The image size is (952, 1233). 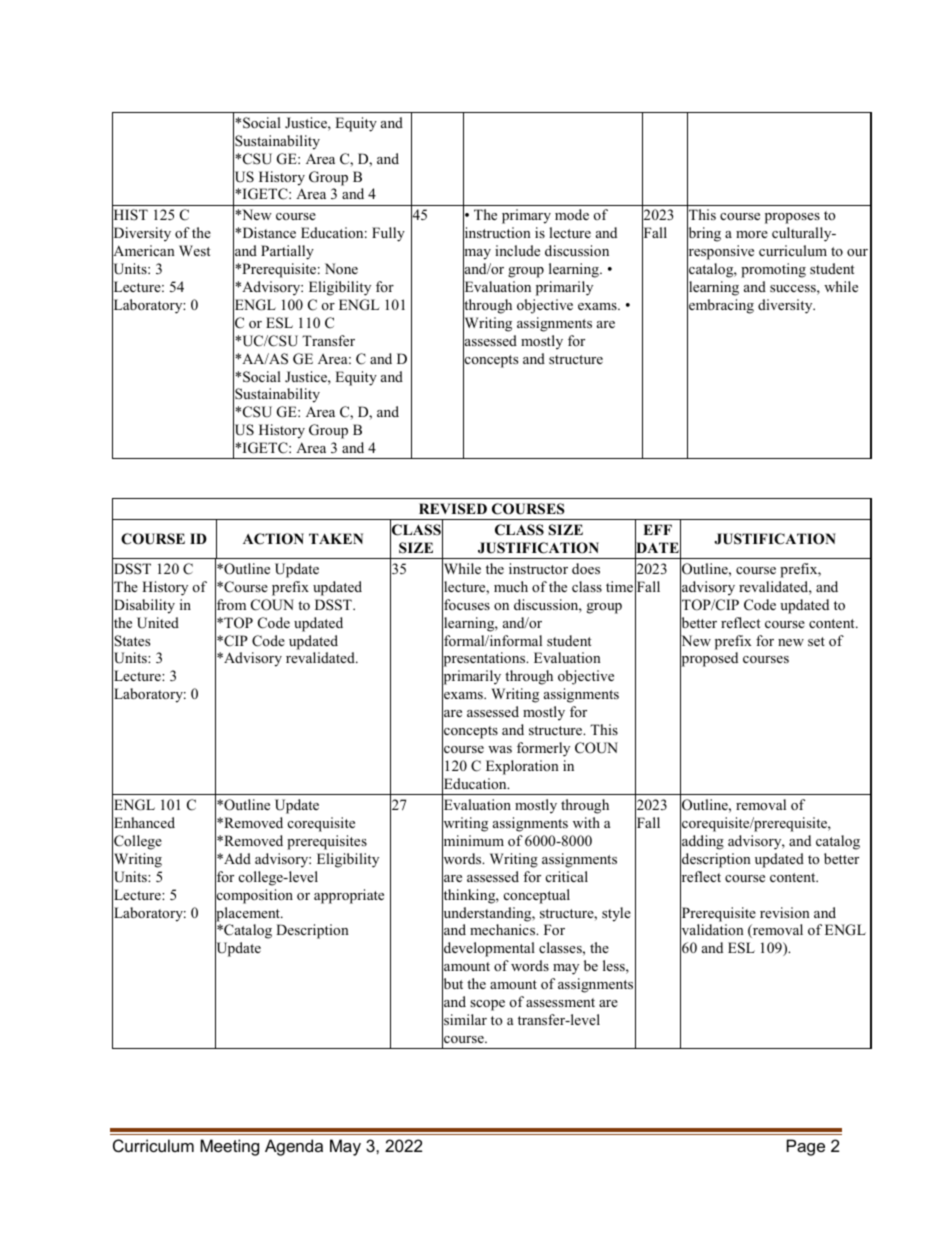 What do you see at coordinates (254, 896) in the page?
I see `composition` at bounding box center [254, 896].
